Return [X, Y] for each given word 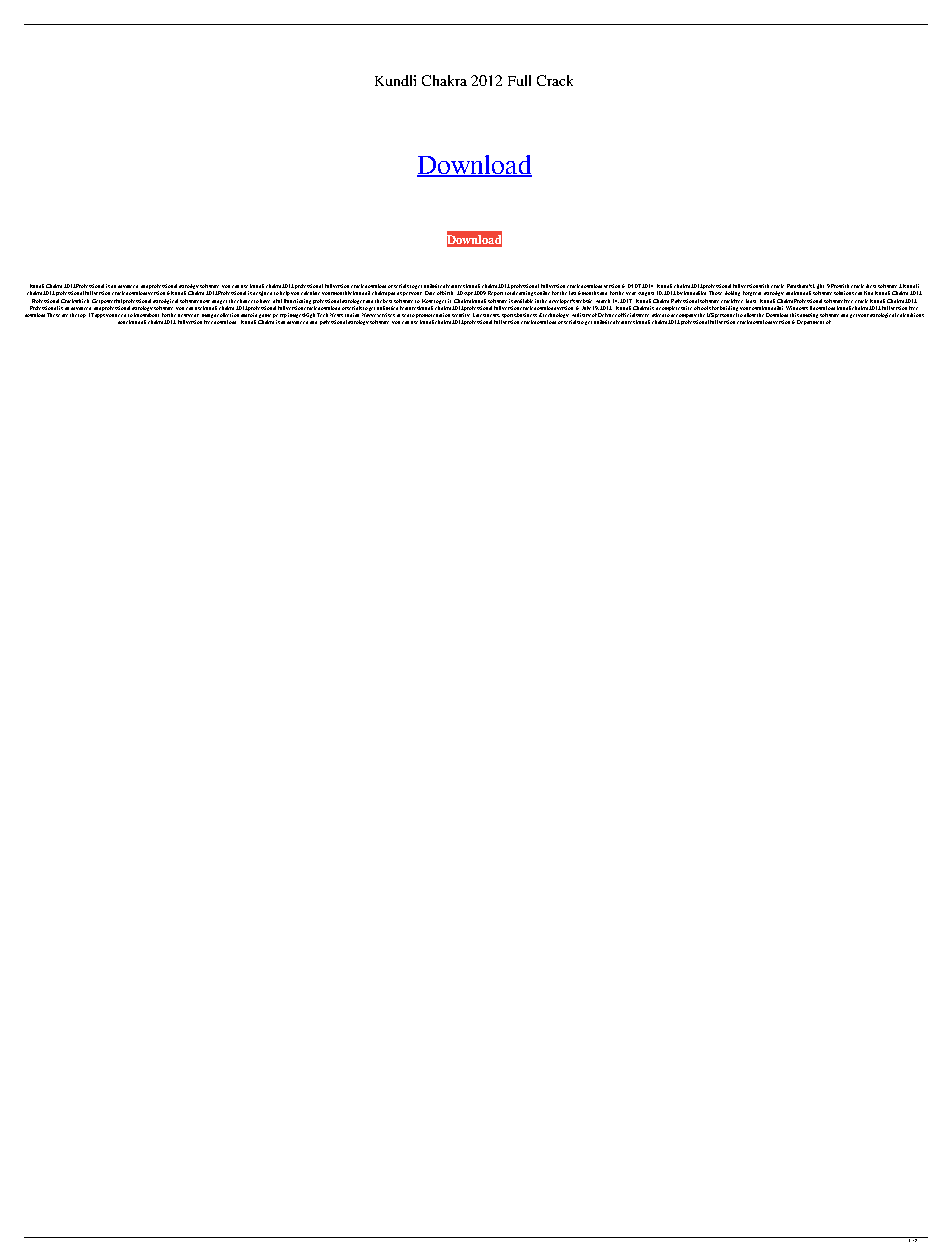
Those [715, 293]
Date [430, 293]
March [603, 301]
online [543, 293]
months [590, 293]
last [572, 293]
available [523, 301]
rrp [283, 316]
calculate [310, 293]
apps [100, 316]
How [427, 301]
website [584, 301]
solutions [844, 293]
